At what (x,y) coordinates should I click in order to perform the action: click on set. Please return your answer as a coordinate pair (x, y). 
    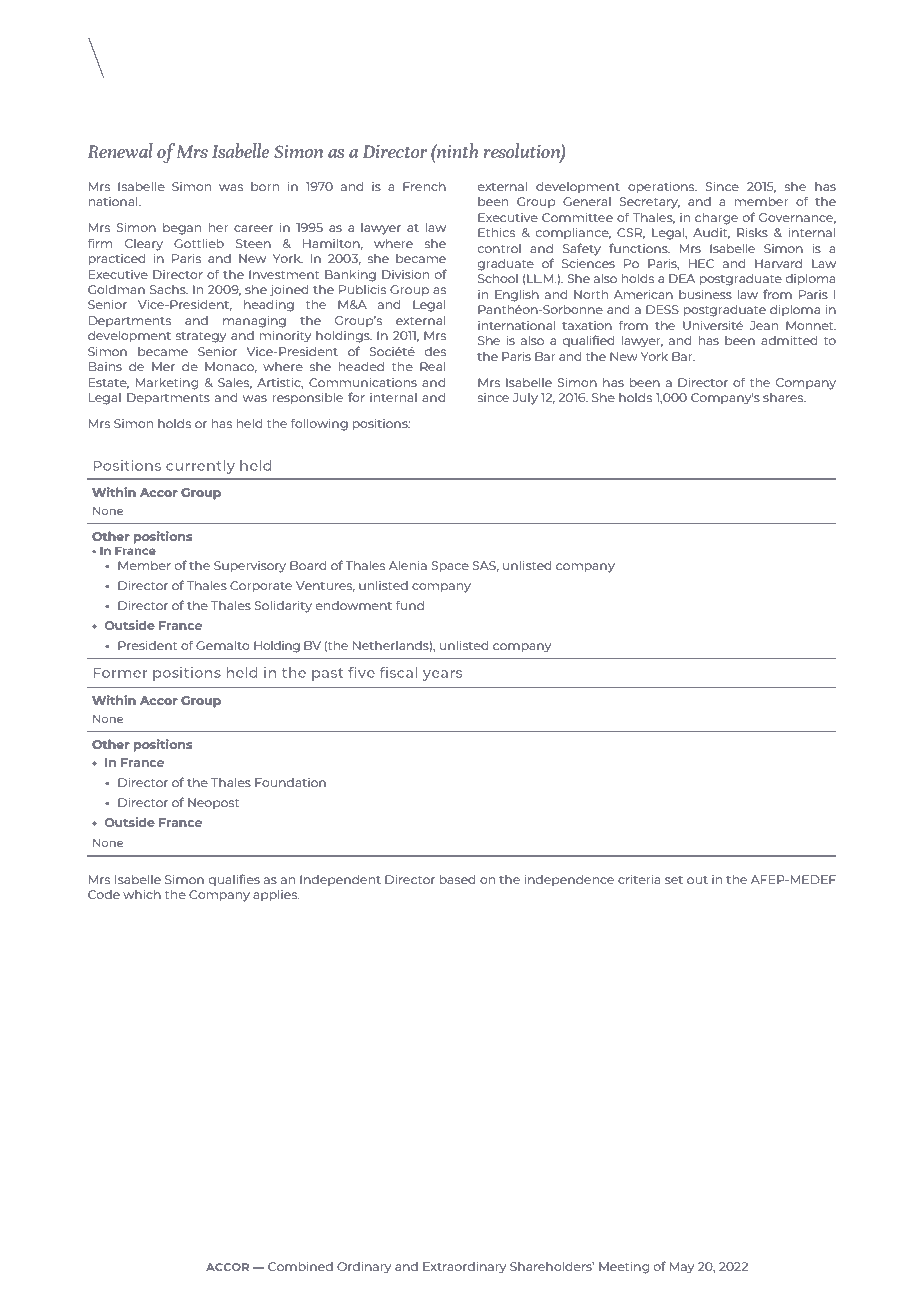
    Looking at the image, I should click on (674, 880).
